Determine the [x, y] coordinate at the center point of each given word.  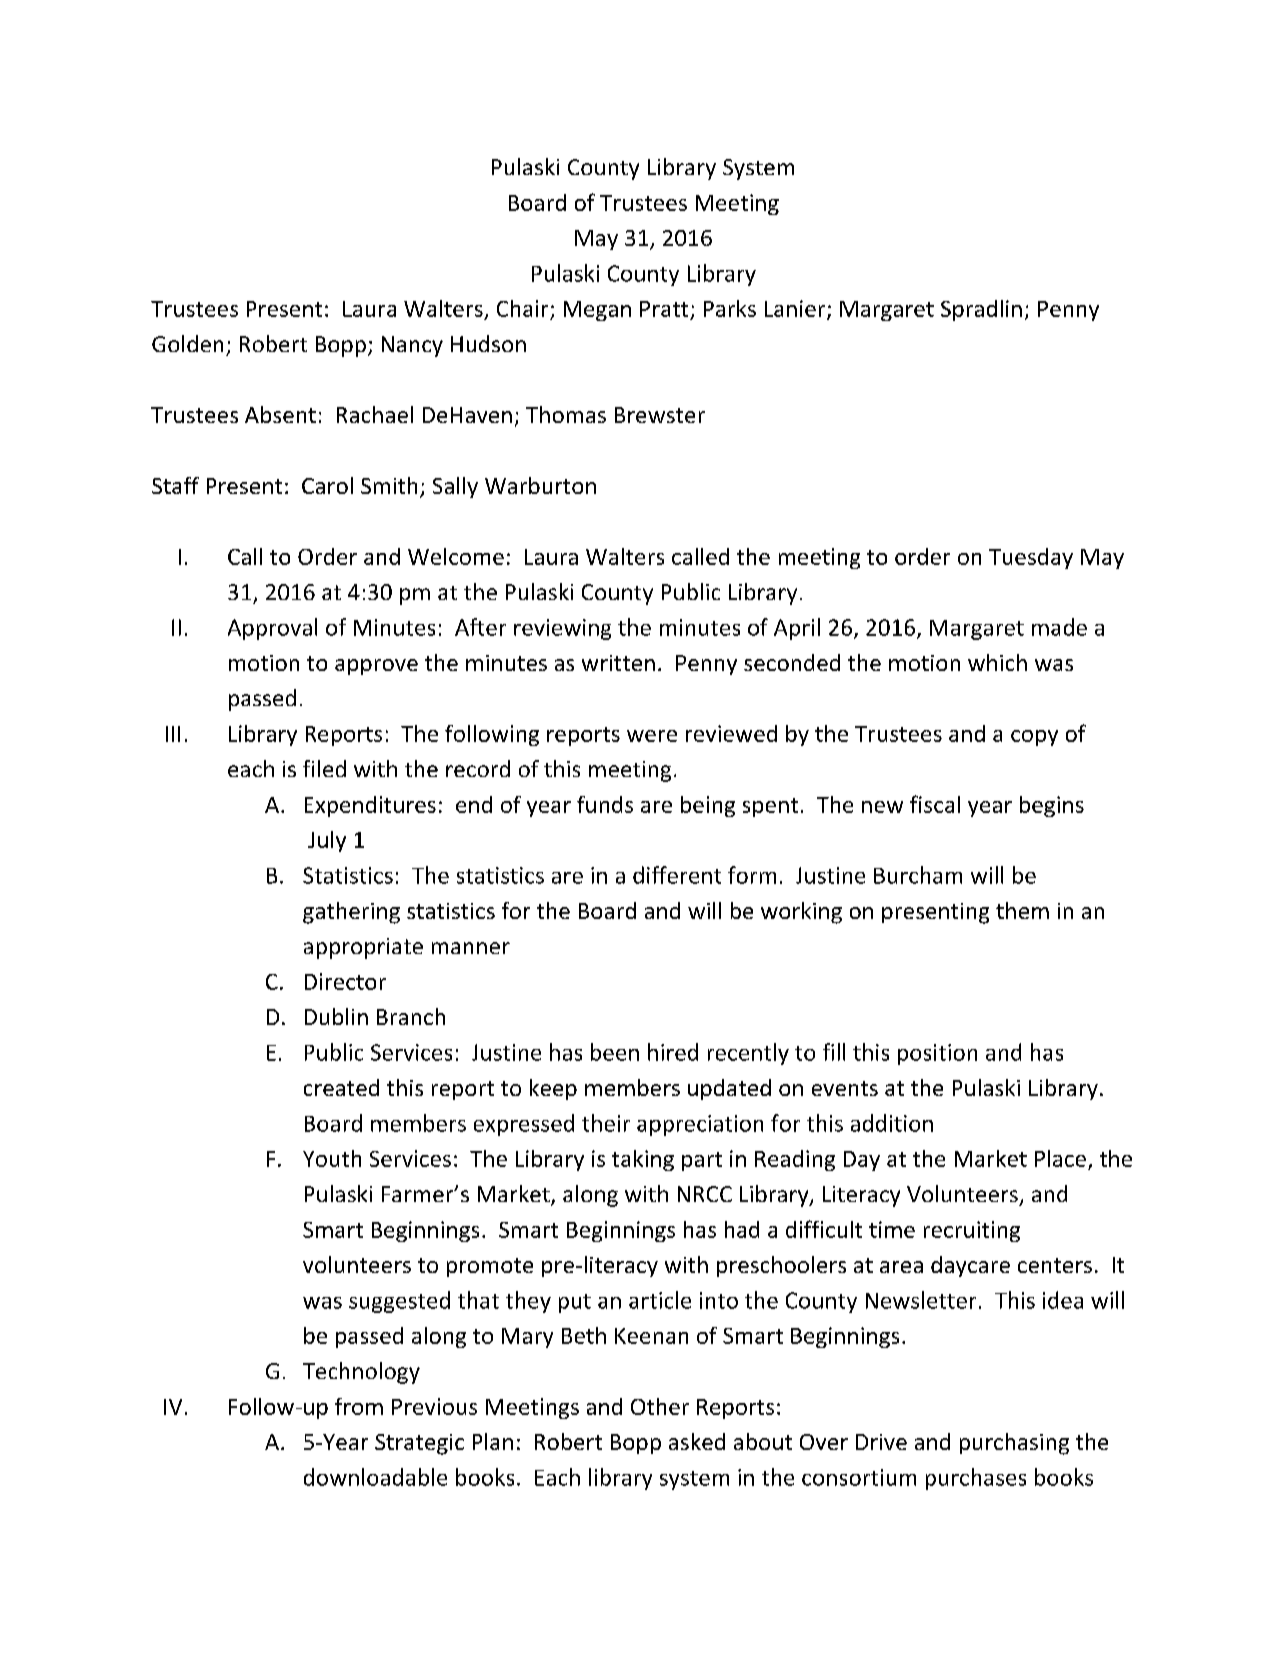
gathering [351, 913]
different [677, 875]
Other [660, 1406]
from [359, 1406]
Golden [187, 343]
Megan [597, 311]
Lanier [796, 310]
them [1022, 910]
